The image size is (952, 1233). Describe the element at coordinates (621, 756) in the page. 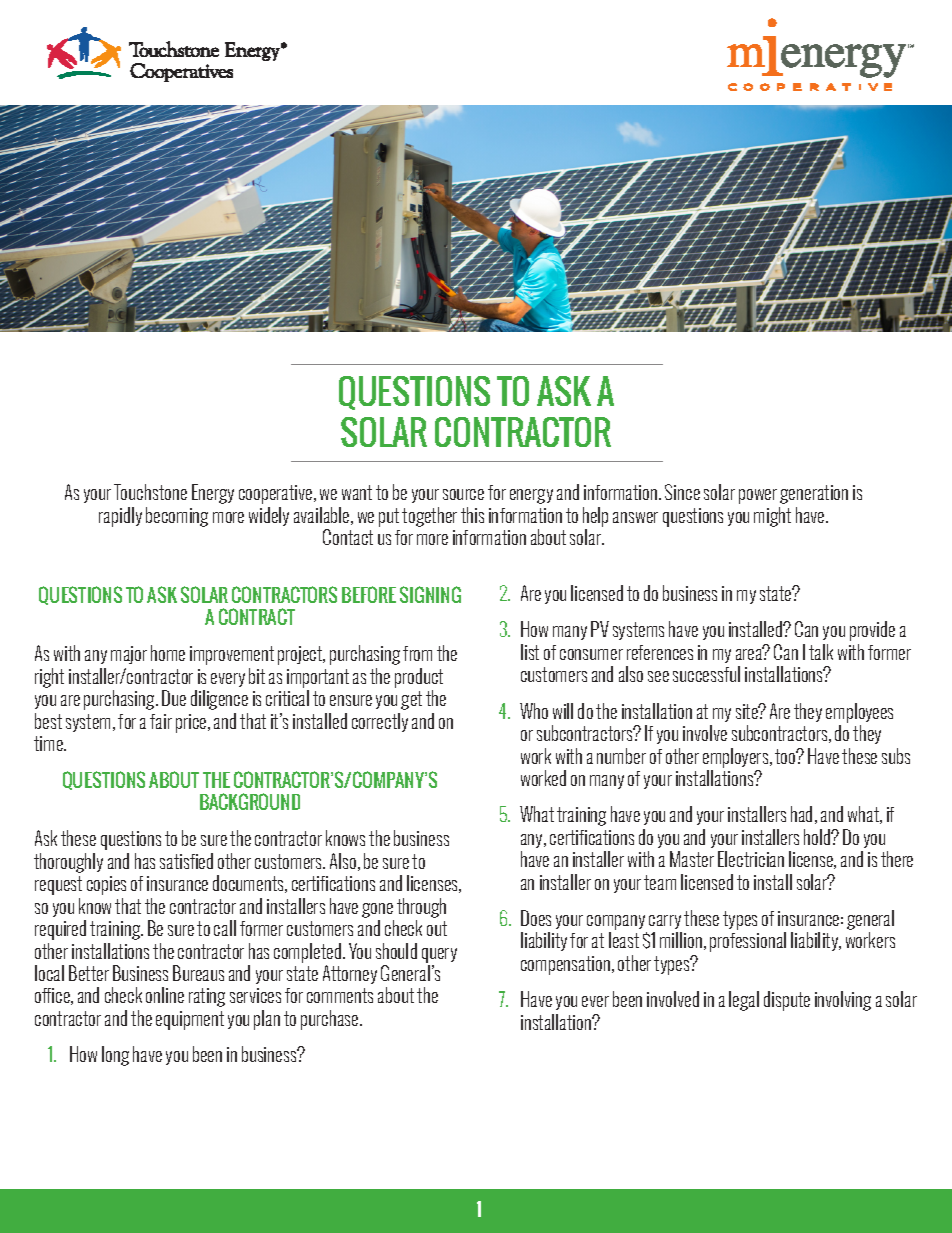

I see `number` at that location.
